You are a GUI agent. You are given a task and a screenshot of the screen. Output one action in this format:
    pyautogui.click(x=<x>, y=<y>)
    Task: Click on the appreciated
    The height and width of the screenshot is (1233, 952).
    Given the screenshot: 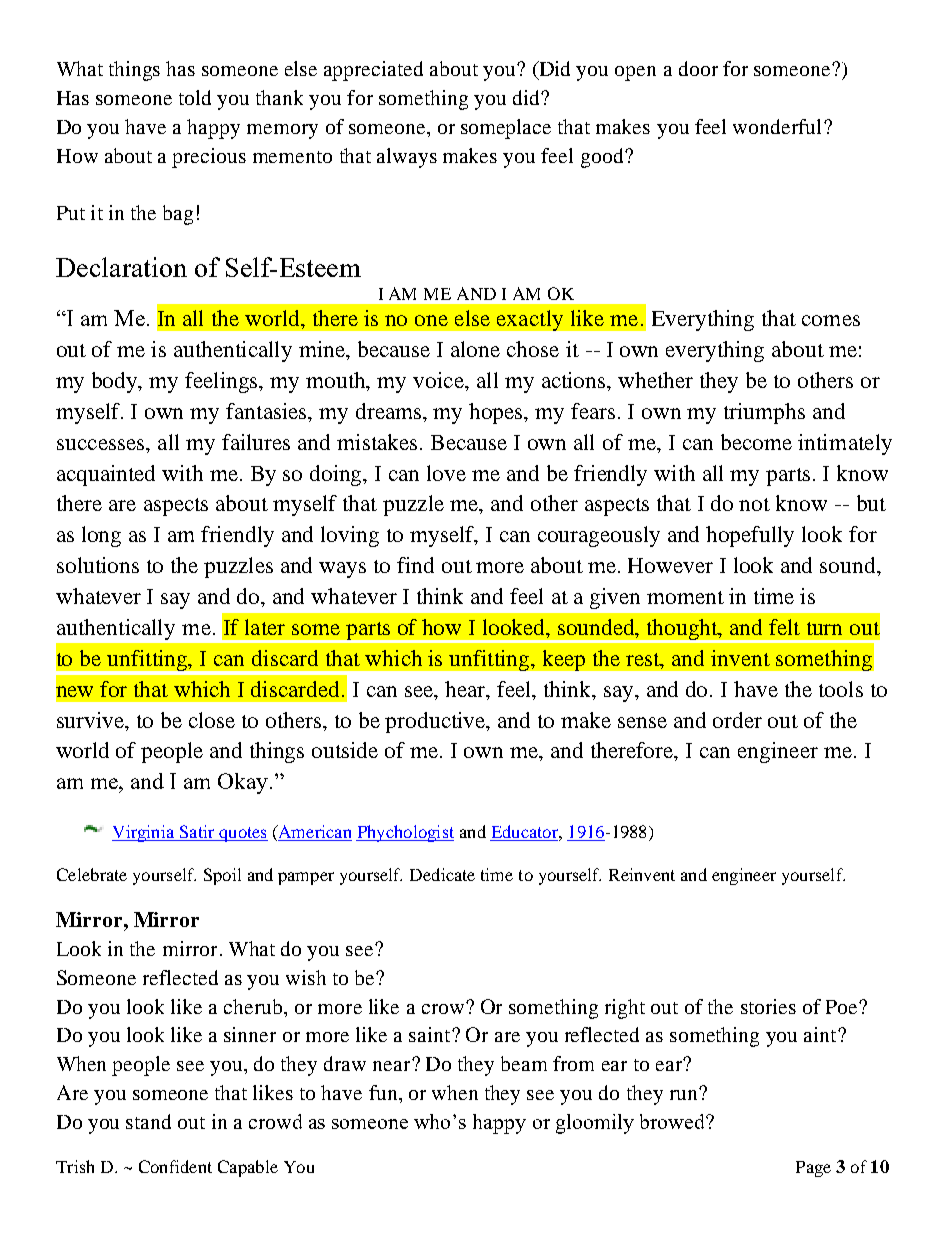 What is the action you would take?
    pyautogui.click(x=373, y=71)
